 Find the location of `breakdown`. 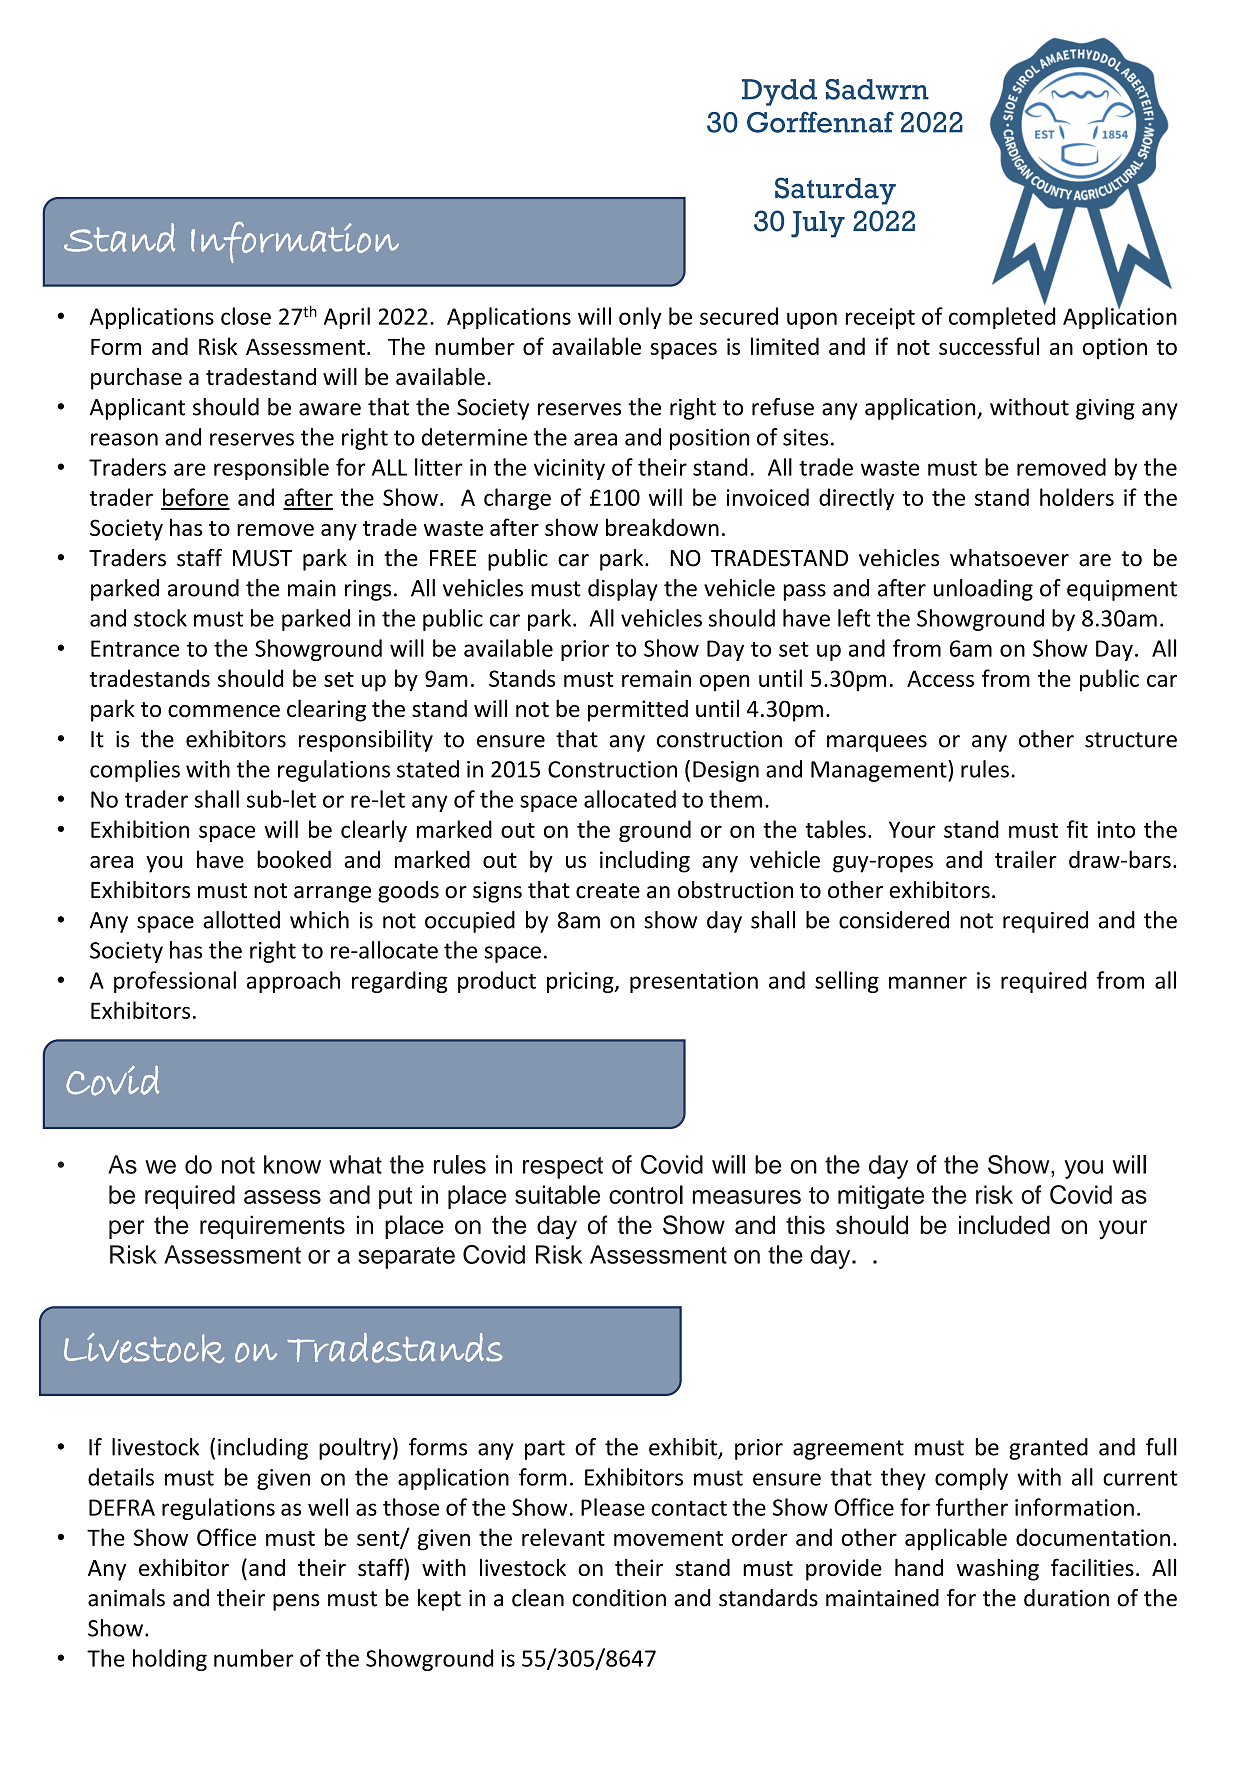

breakdown is located at coordinates (662, 527).
